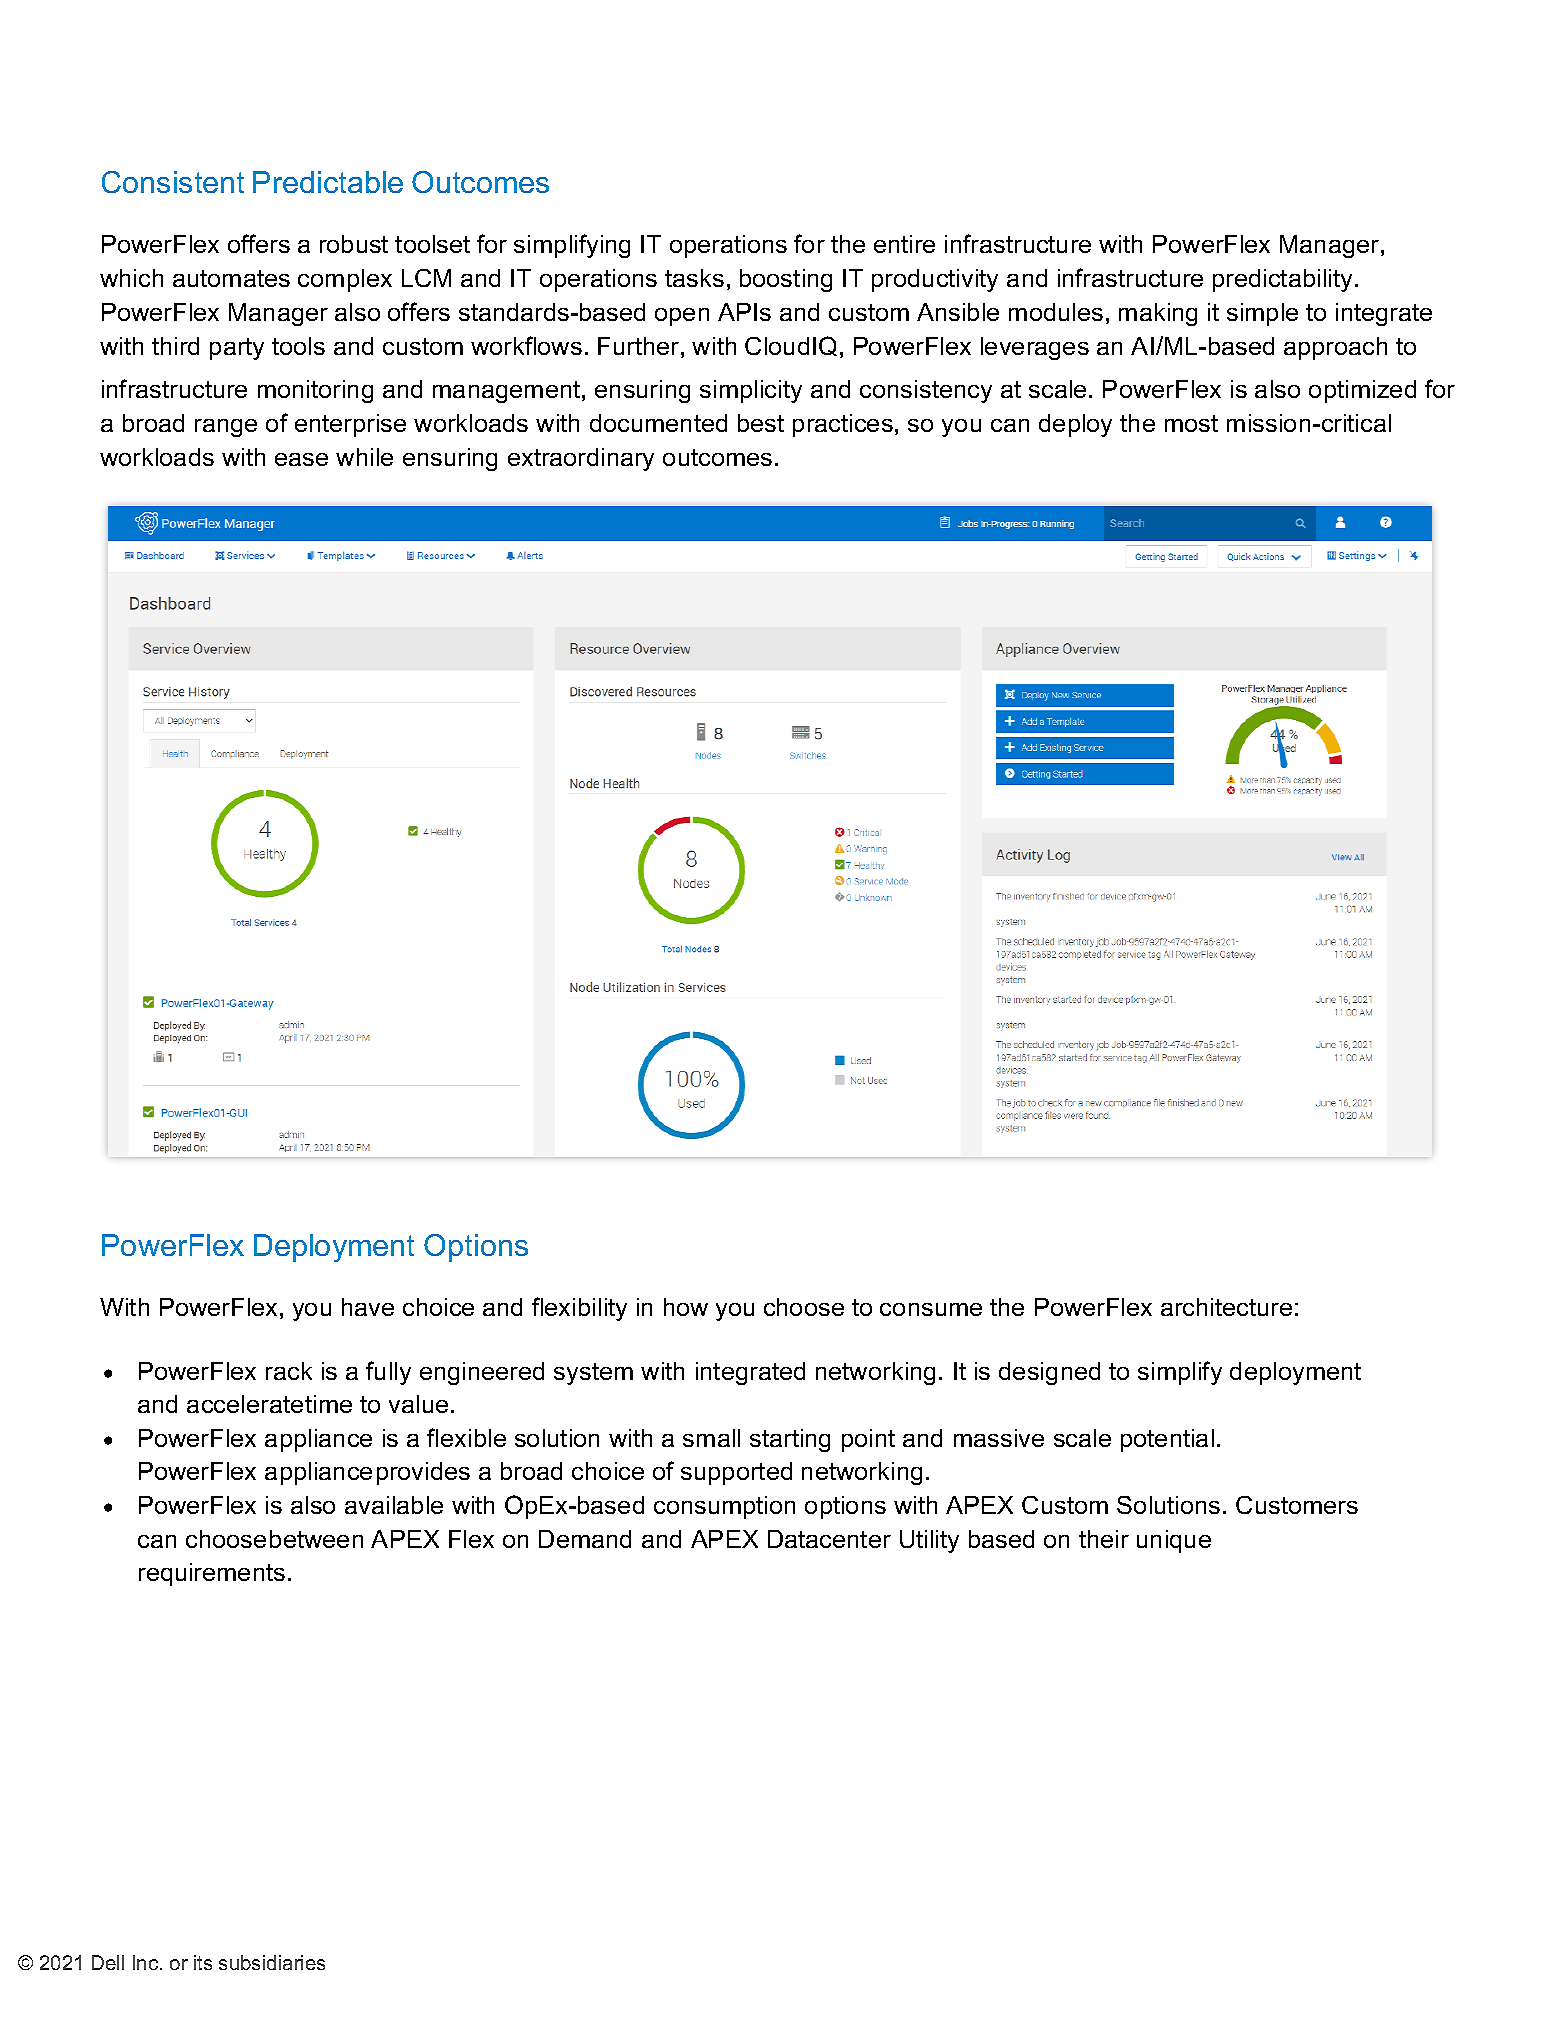 The width and height of the image is (1561, 2020). What do you see at coordinates (686, 1307) in the image?
I see `how` at bounding box center [686, 1307].
